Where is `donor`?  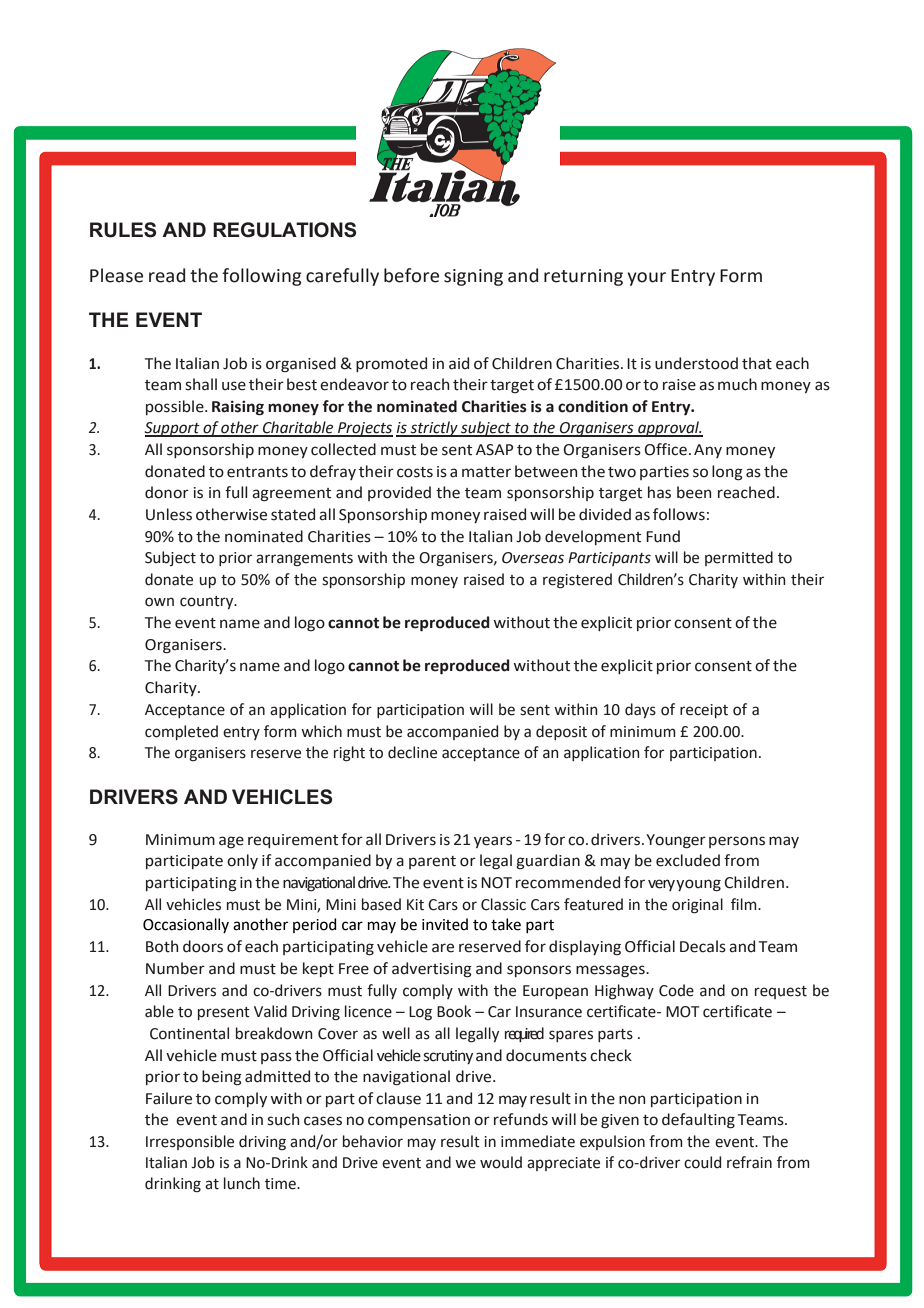 donor is located at coordinates (167, 492).
